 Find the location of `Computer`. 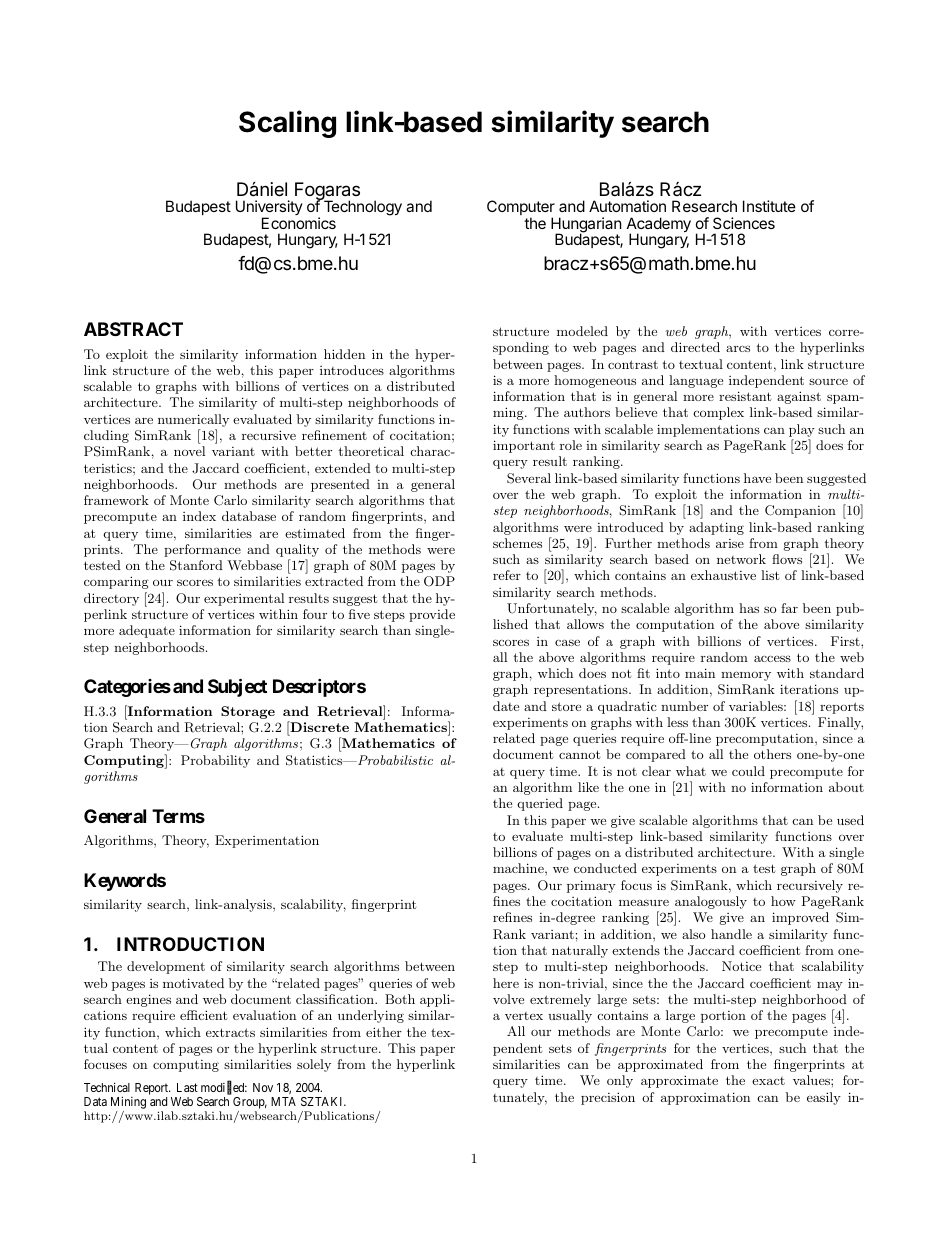

Computer is located at coordinates (521, 209).
